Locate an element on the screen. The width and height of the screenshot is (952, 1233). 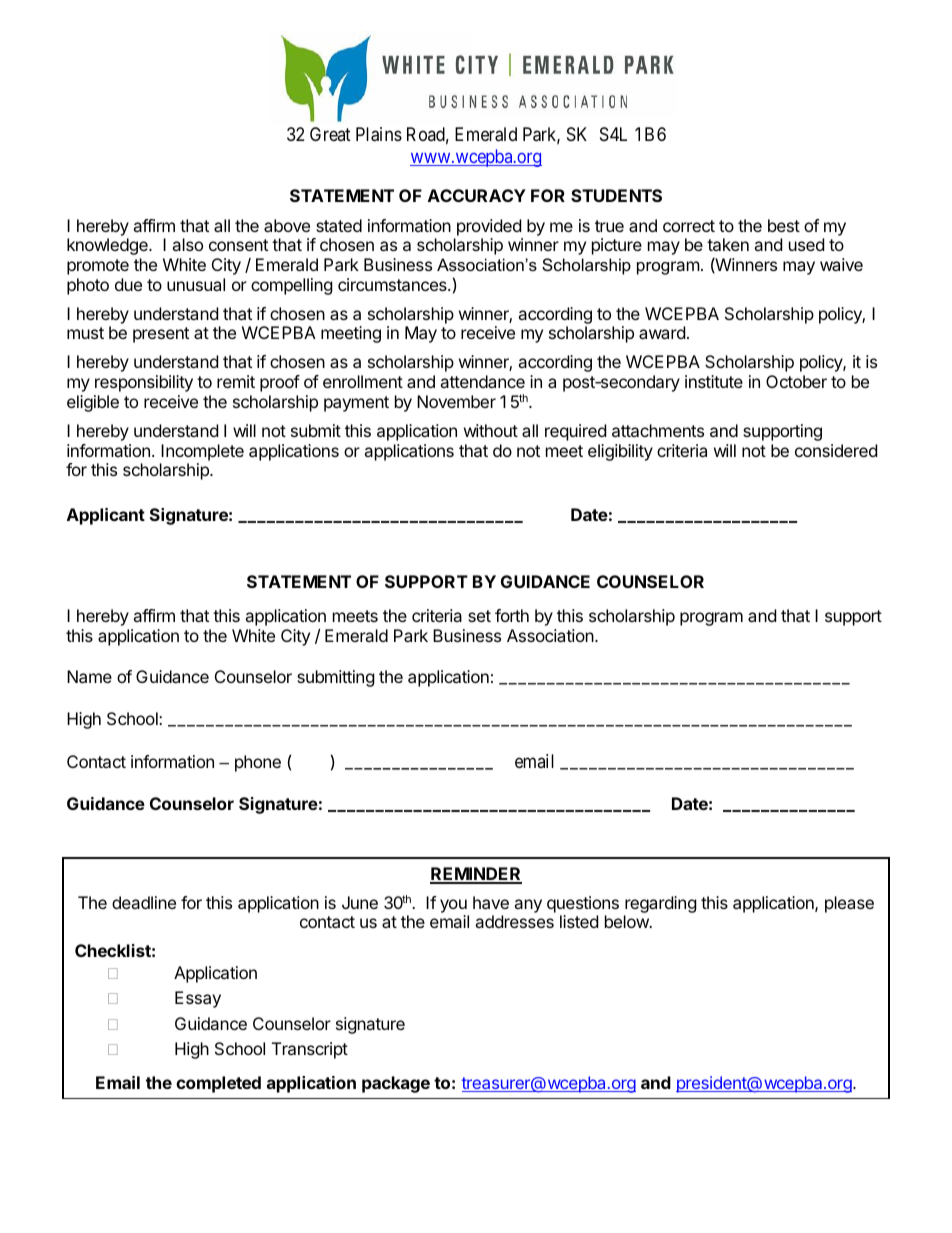
best is located at coordinates (784, 225).
